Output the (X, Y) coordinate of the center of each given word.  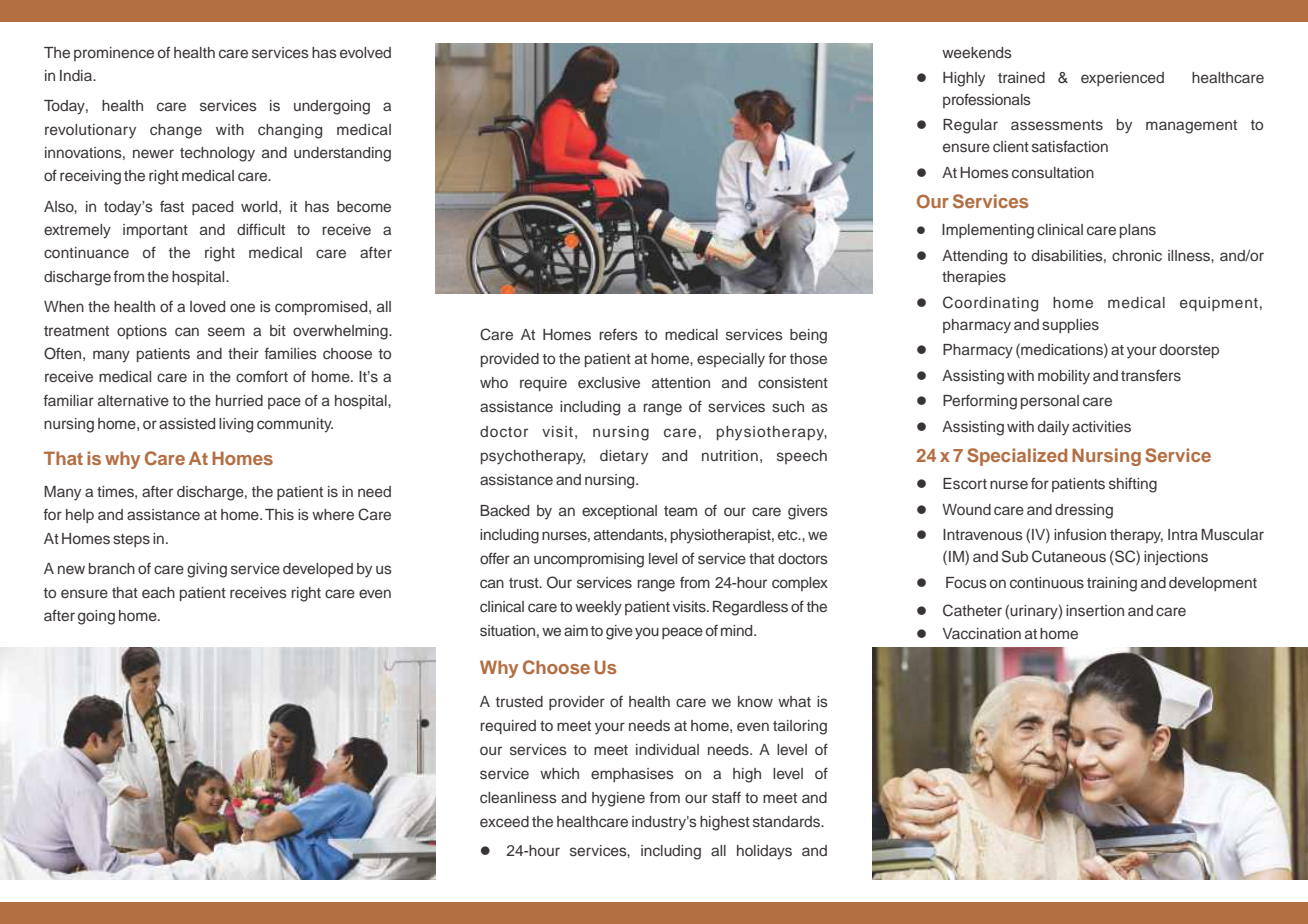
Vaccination (982, 633)
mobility (1064, 377)
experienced (1122, 79)
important (155, 231)
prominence (114, 54)
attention (681, 382)
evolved (365, 52)
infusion (1080, 534)
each (158, 592)
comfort (262, 376)
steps (131, 540)
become (364, 206)
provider (577, 703)
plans (1138, 231)
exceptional (619, 512)
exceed (504, 821)
